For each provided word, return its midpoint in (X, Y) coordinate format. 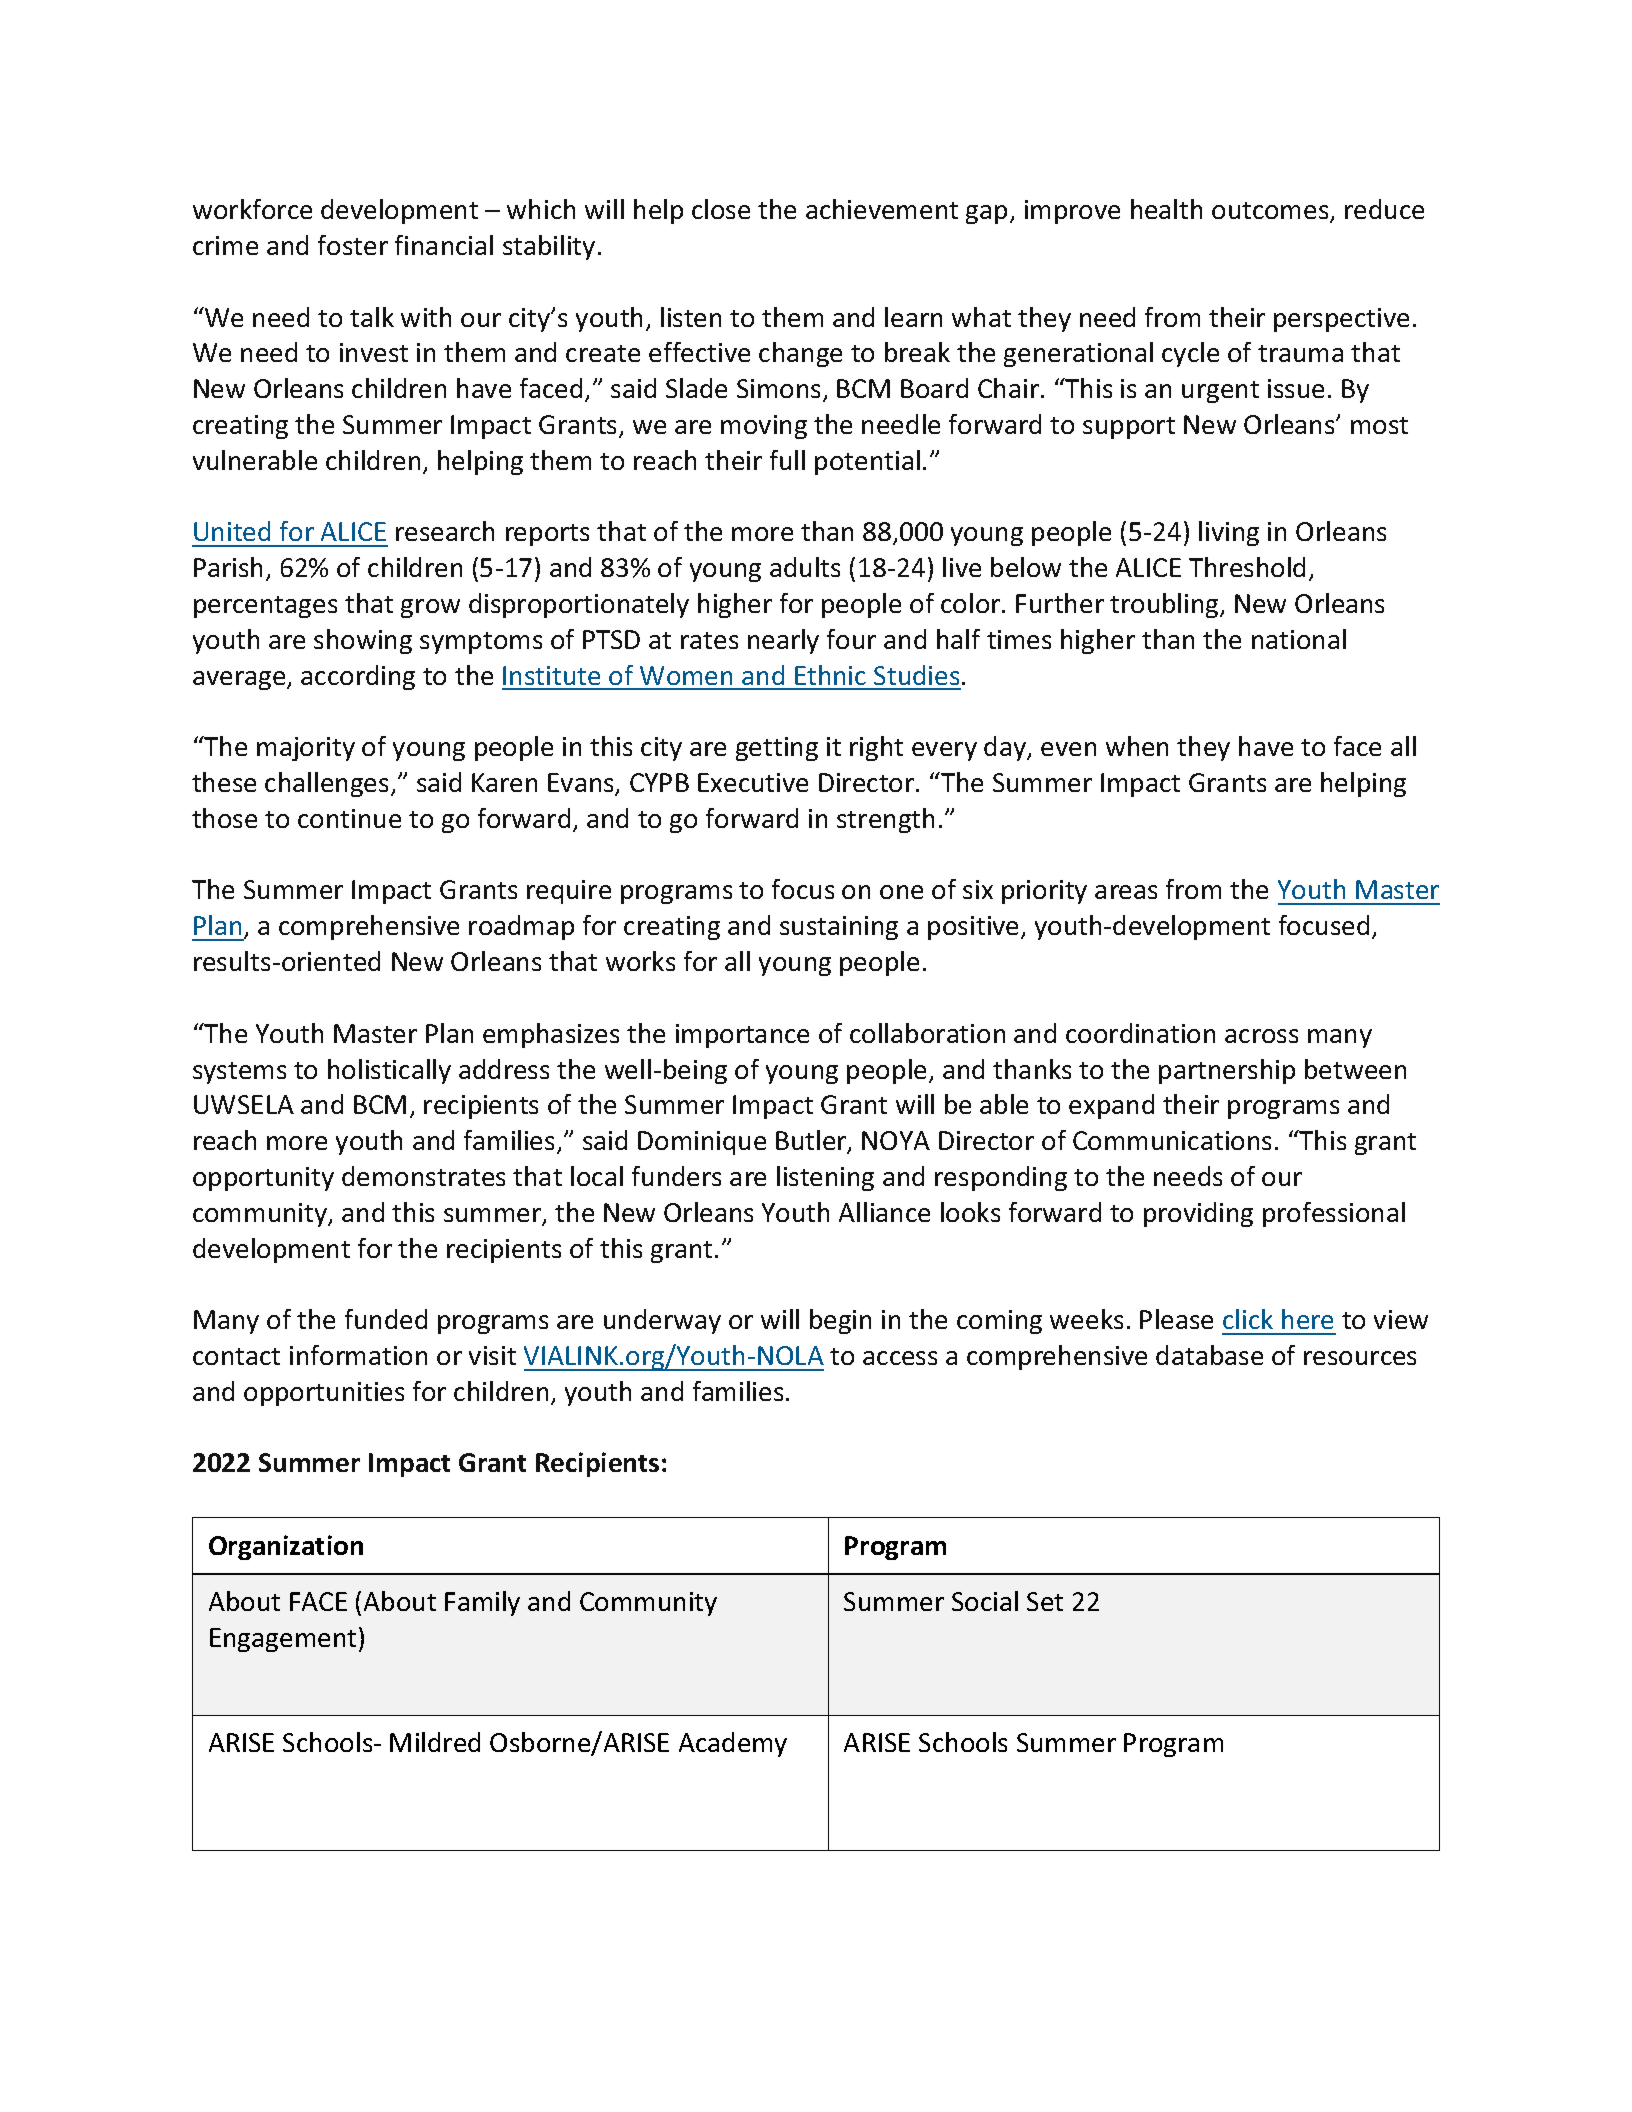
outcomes (1271, 212)
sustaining (839, 928)
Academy (733, 1744)
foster (353, 245)
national (1299, 639)
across (1261, 1036)
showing (363, 641)
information (358, 1355)
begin (840, 1321)
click (1248, 1319)
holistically (389, 1071)
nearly (783, 641)
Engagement (283, 1640)
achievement (882, 209)
